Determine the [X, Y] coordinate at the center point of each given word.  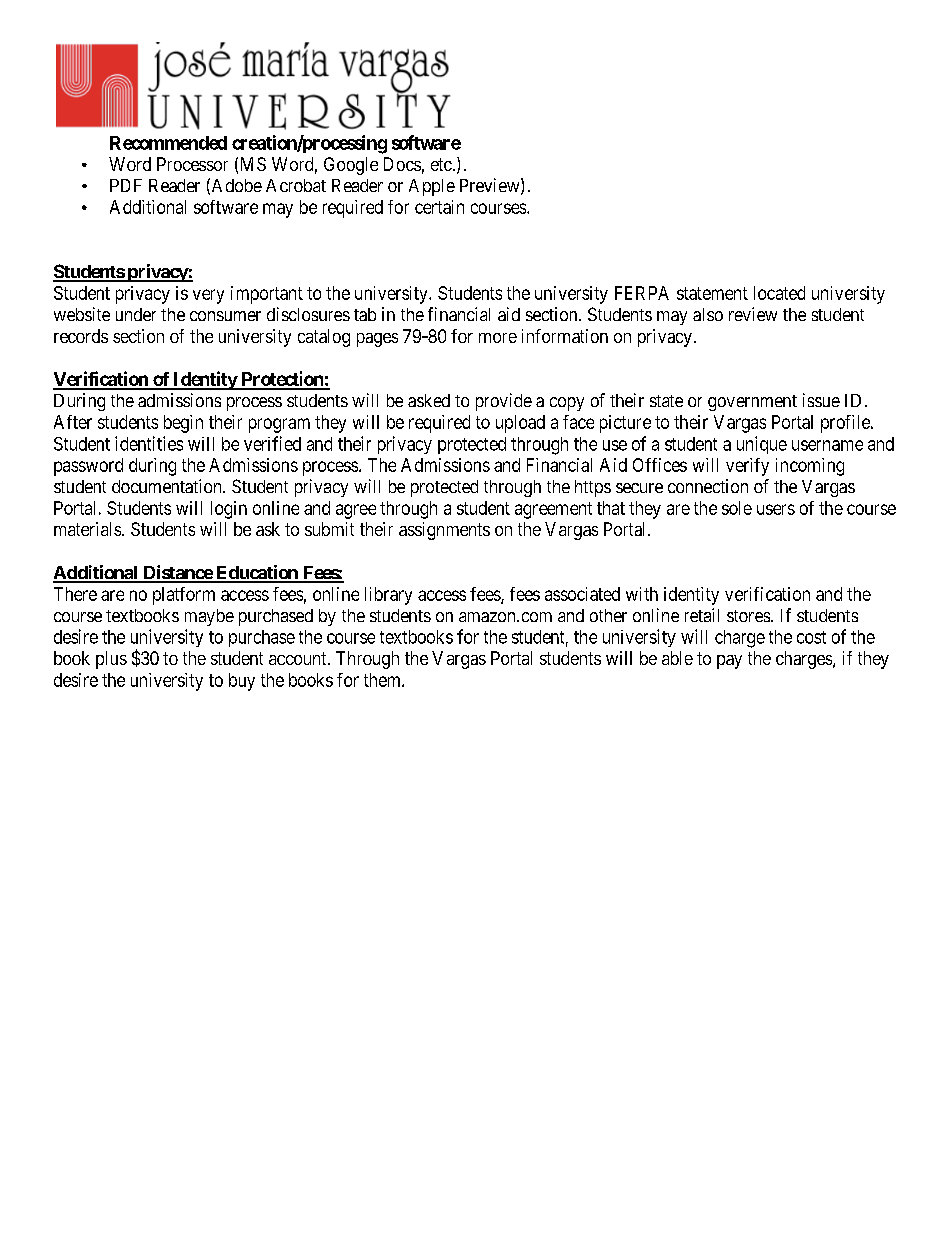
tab [365, 314]
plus [111, 660]
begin [183, 424]
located [779, 293]
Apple [432, 187]
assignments [444, 531]
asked [429, 400]
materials [88, 529]
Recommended [168, 143]
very [208, 296]
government [752, 403]
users [776, 509]
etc [441, 164]
